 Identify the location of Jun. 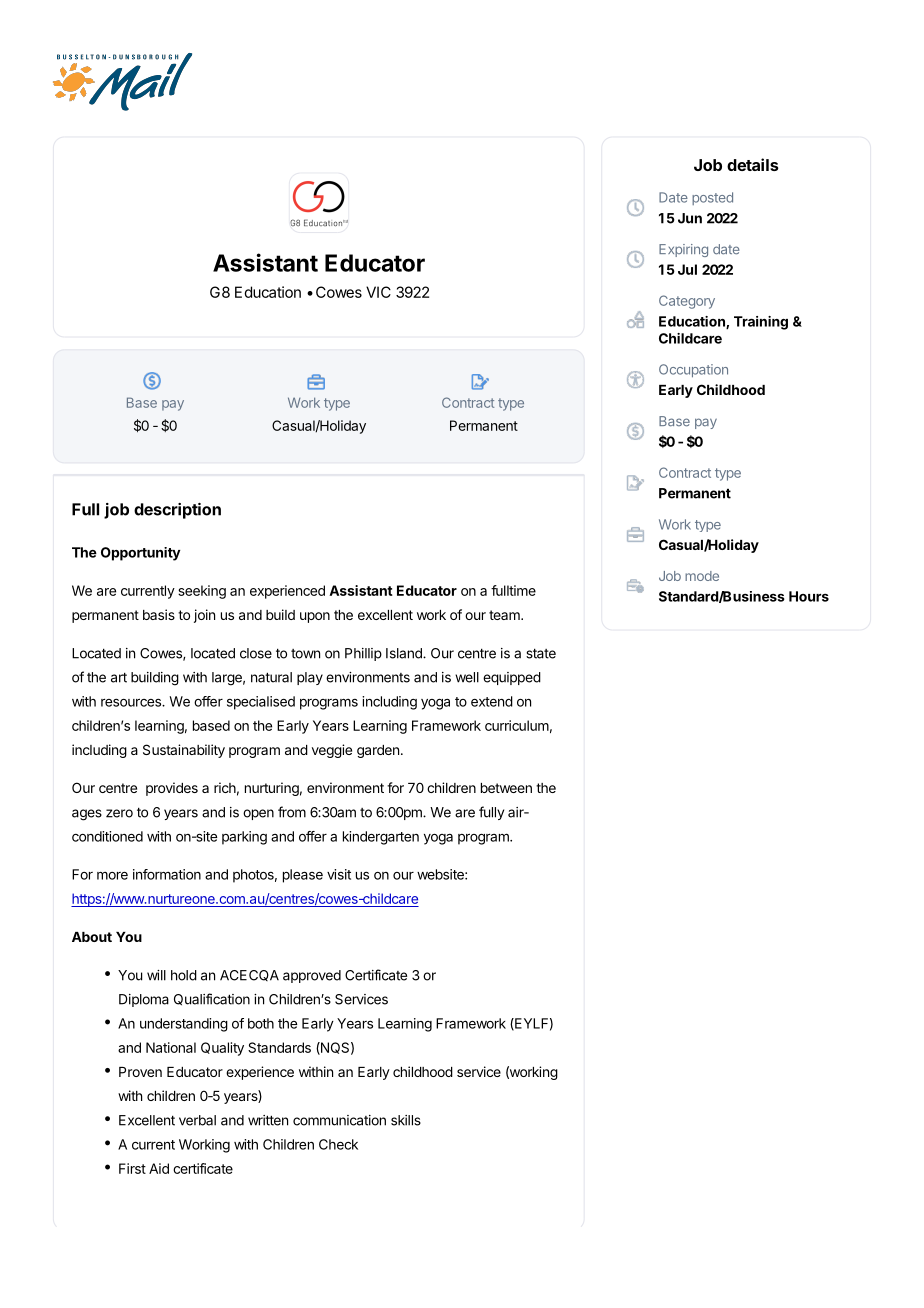
(690, 218).
